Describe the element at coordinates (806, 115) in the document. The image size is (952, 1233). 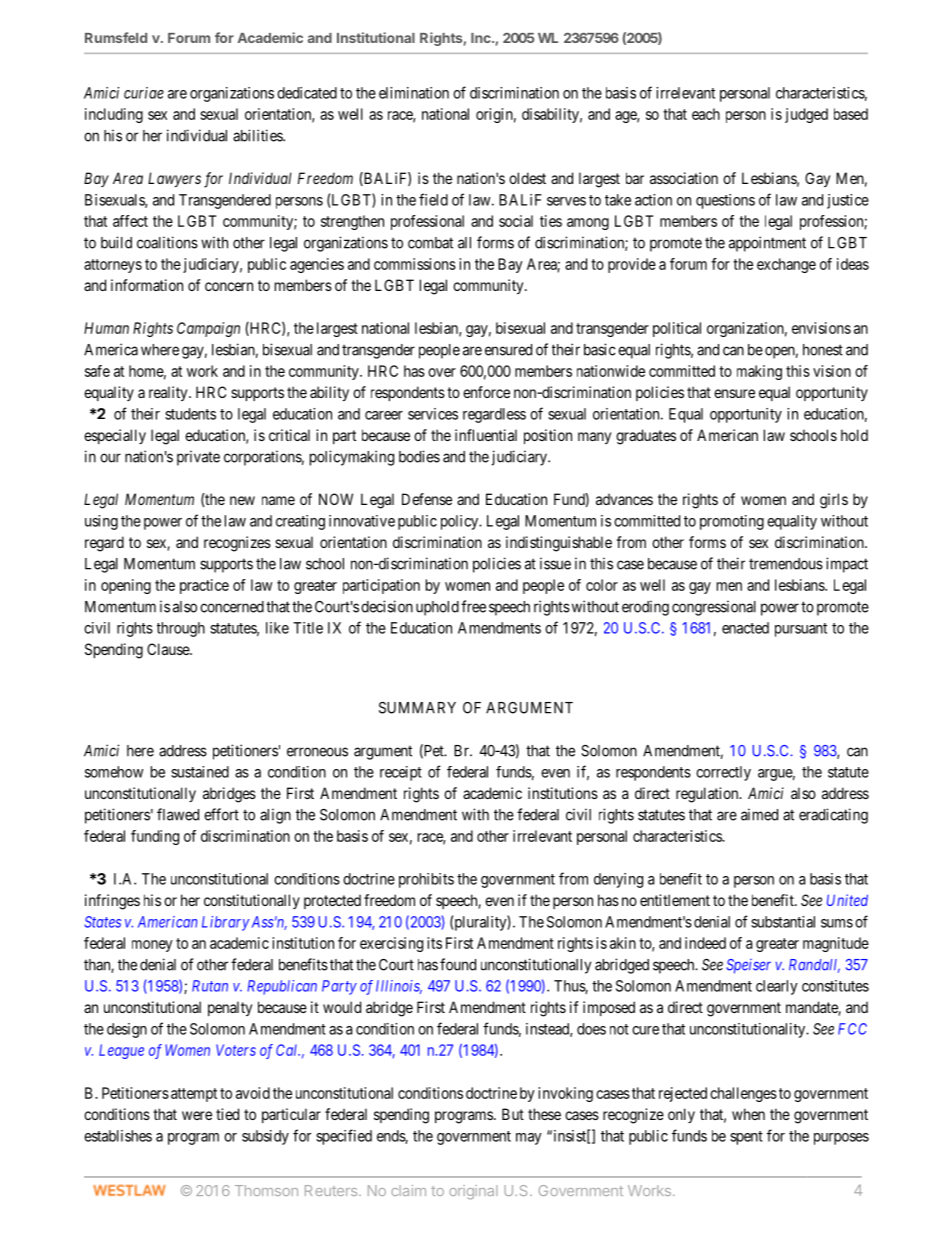
I see `judged` at that location.
